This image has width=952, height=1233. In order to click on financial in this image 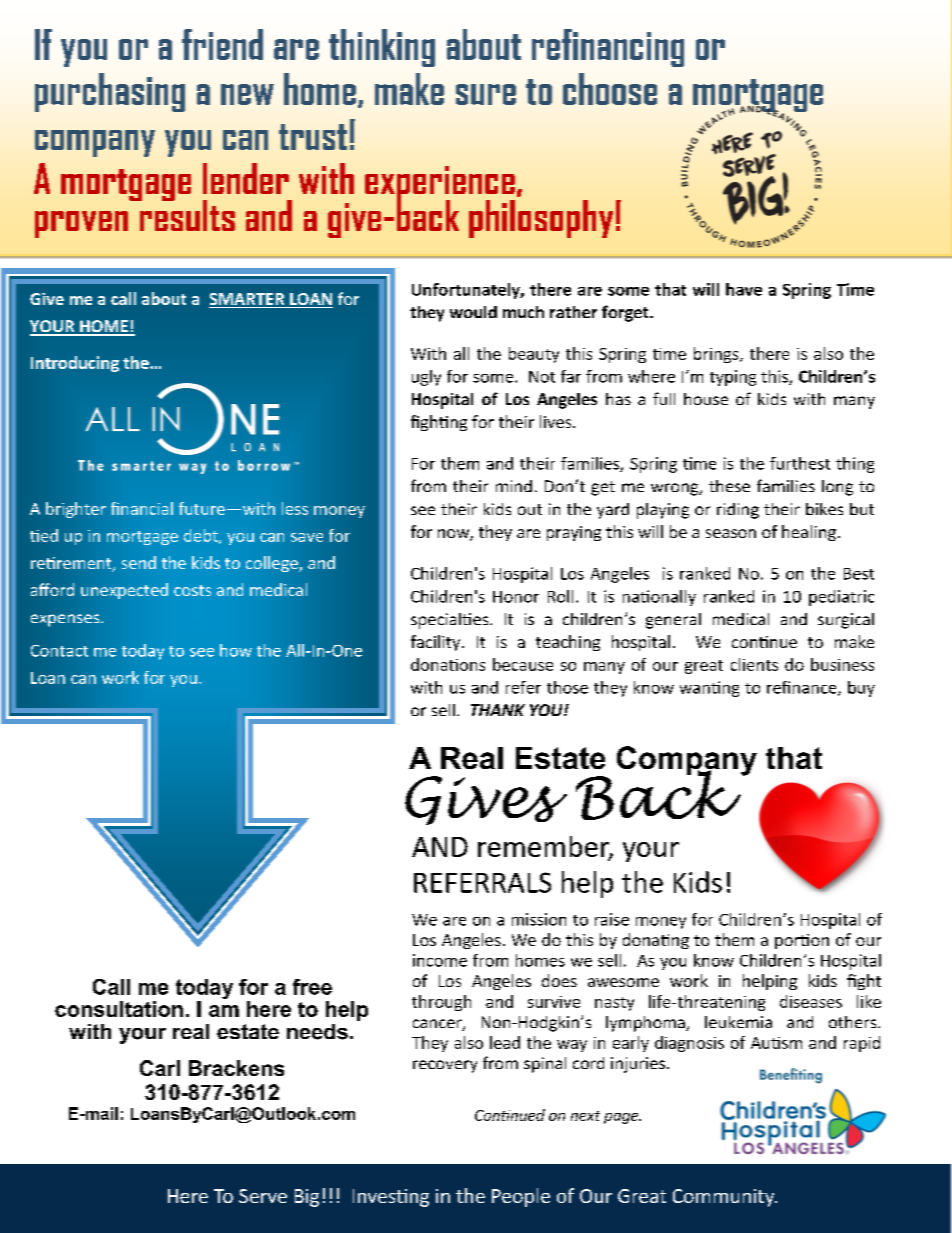, I will do `click(142, 508)`.
